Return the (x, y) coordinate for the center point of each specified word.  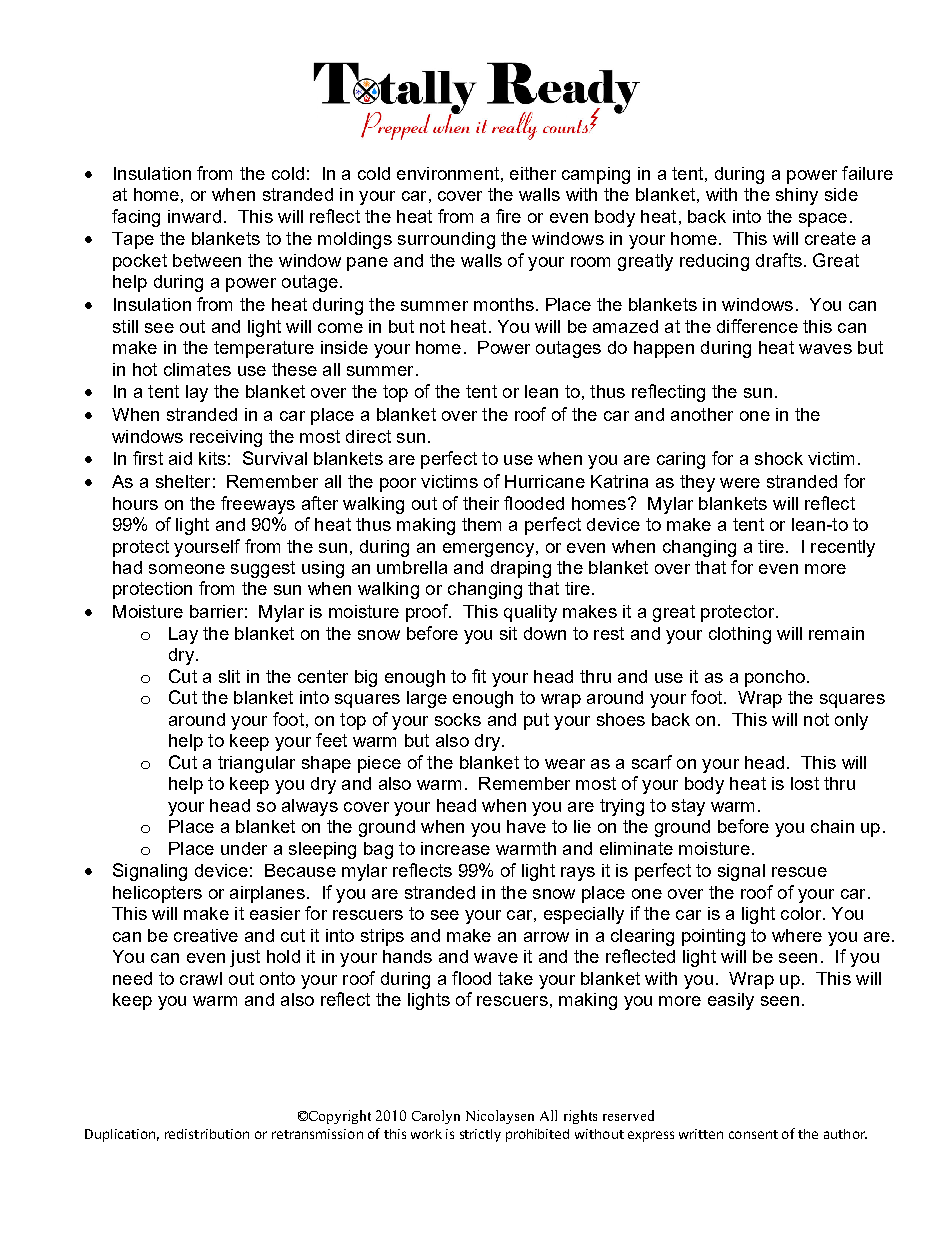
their (481, 503)
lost (805, 783)
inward (194, 216)
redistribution (207, 1134)
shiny (797, 196)
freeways (258, 505)
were (740, 483)
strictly (480, 1135)
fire (508, 216)
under (244, 848)
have (526, 826)
